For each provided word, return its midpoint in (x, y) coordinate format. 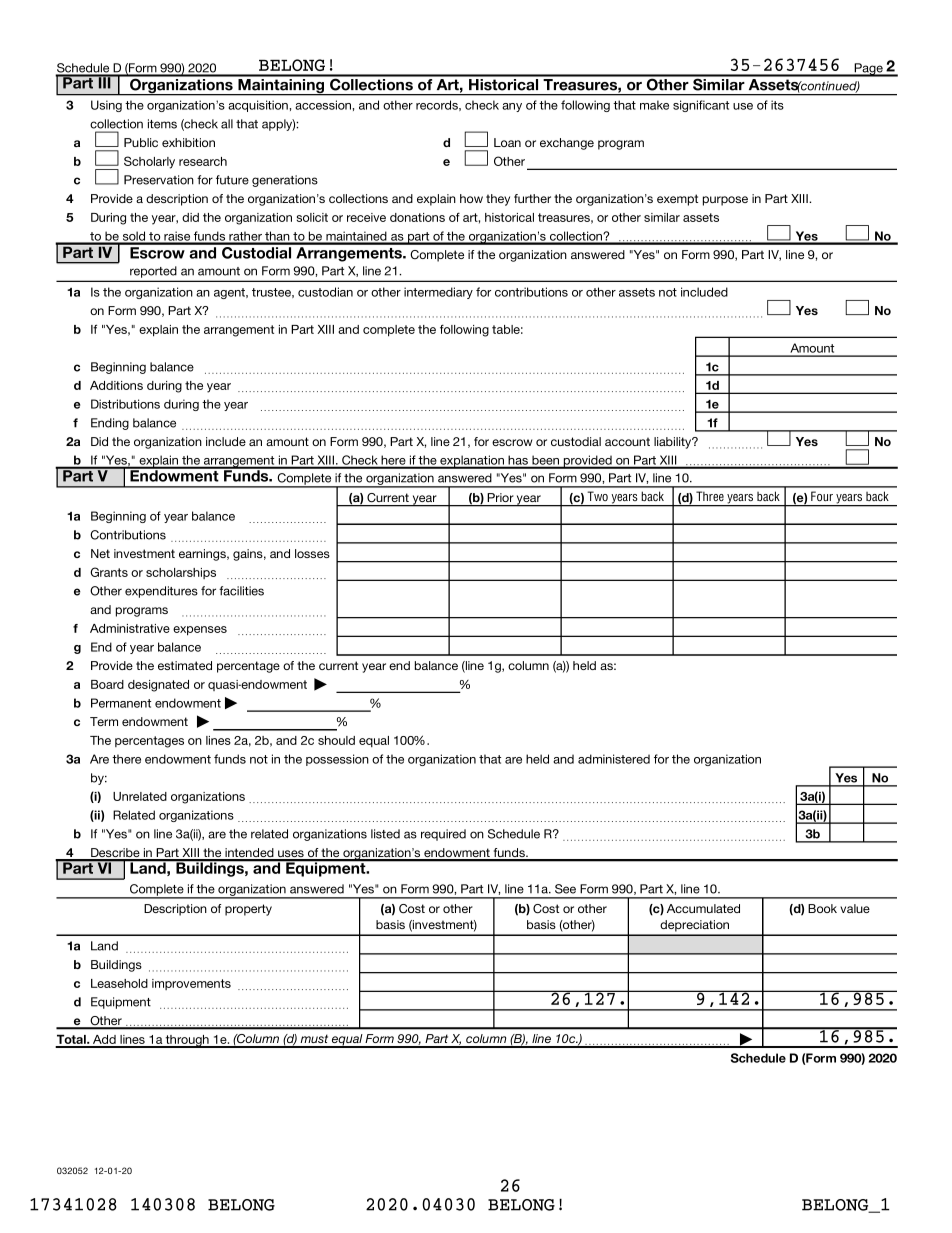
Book (822, 908)
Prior (500, 497)
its (777, 105)
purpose (725, 201)
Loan (507, 142)
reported (153, 272)
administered (614, 759)
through (187, 1041)
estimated (185, 665)
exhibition (188, 142)
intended (249, 854)
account (627, 441)
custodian (325, 292)
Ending (110, 424)
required (443, 835)
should (336, 740)
